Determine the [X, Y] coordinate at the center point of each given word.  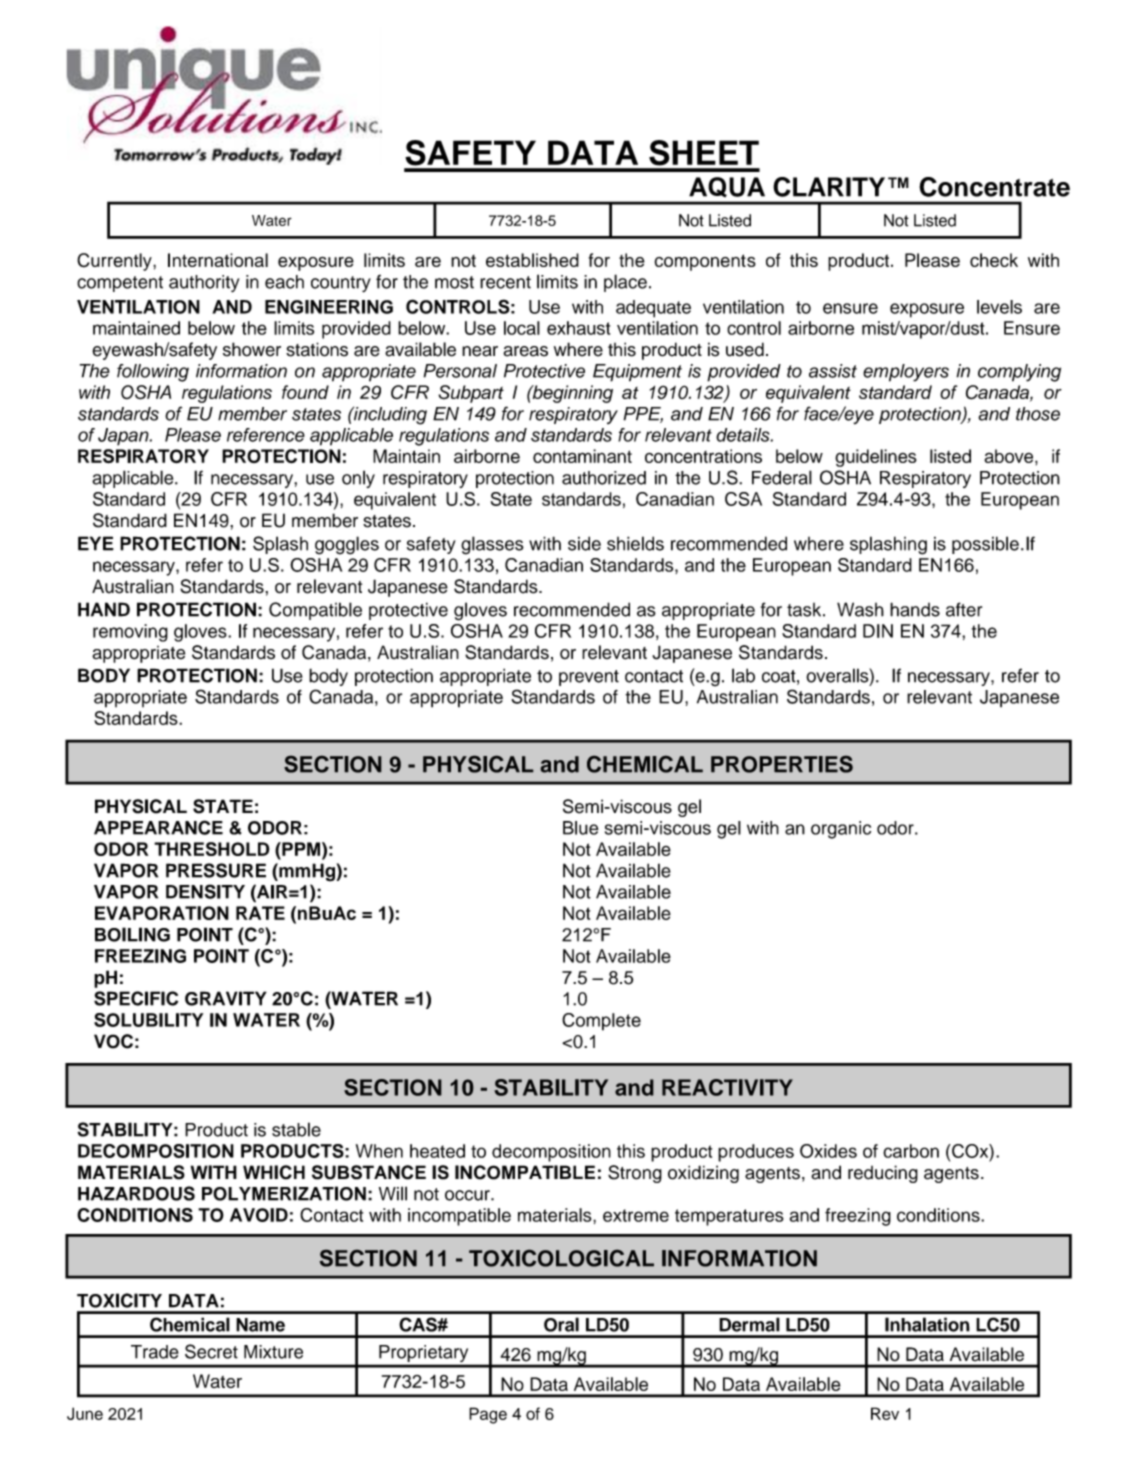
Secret [211, 1351]
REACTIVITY [727, 1087]
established [532, 260]
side [584, 543]
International [218, 260]
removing [130, 633]
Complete [601, 1022]
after [964, 609]
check [994, 260]
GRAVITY [226, 998]
